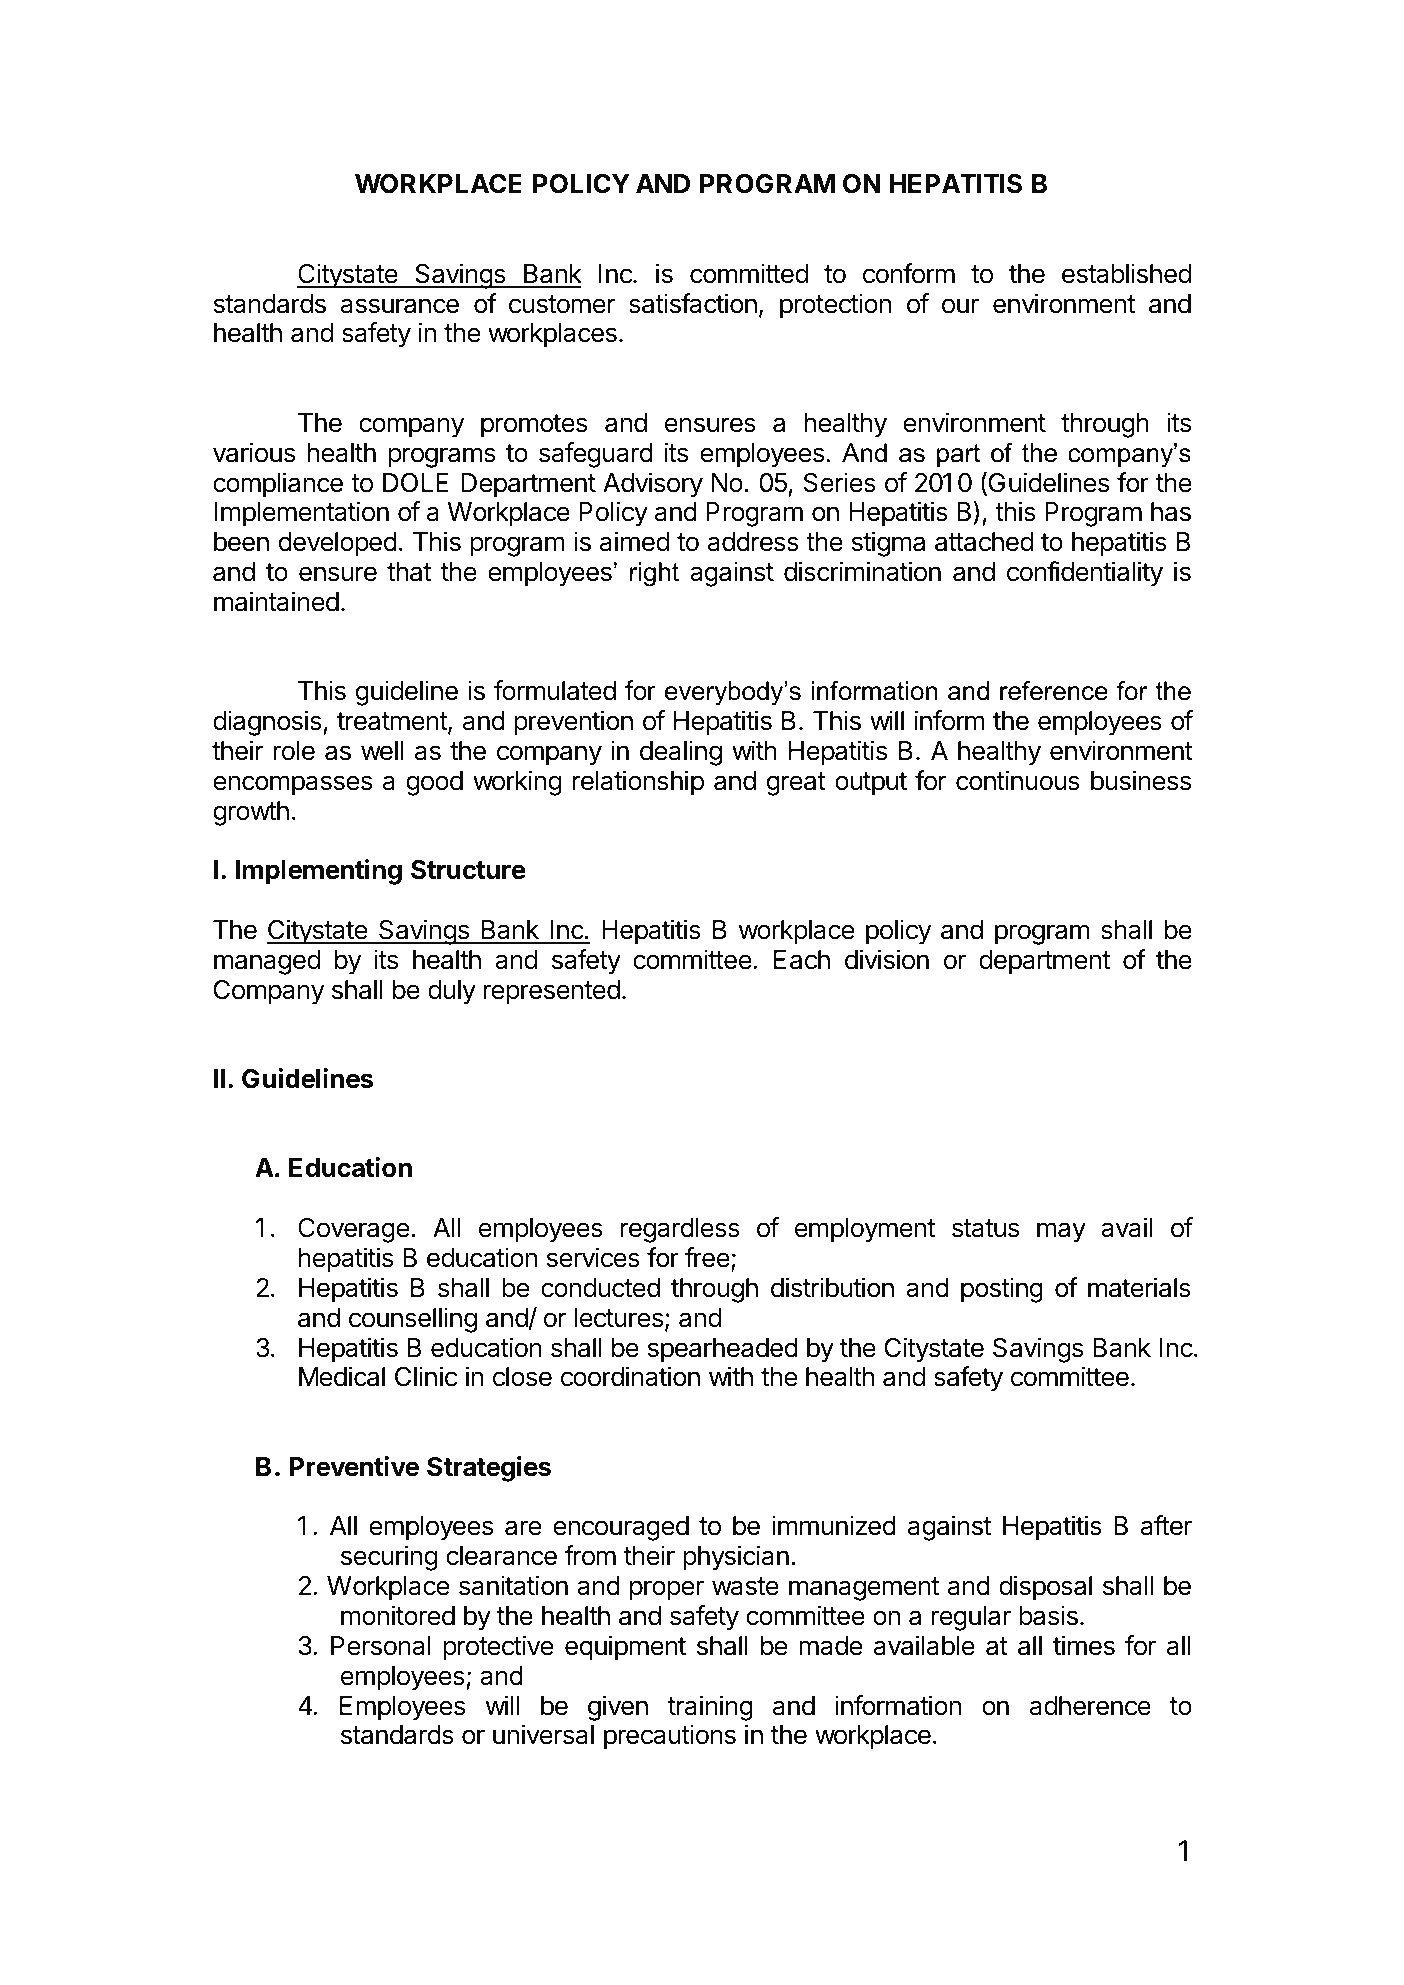 The width and height of the screenshot is (1404, 1985). What do you see at coordinates (381, 1646) in the screenshot?
I see `Personal` at bounding box center [381, 1646].
